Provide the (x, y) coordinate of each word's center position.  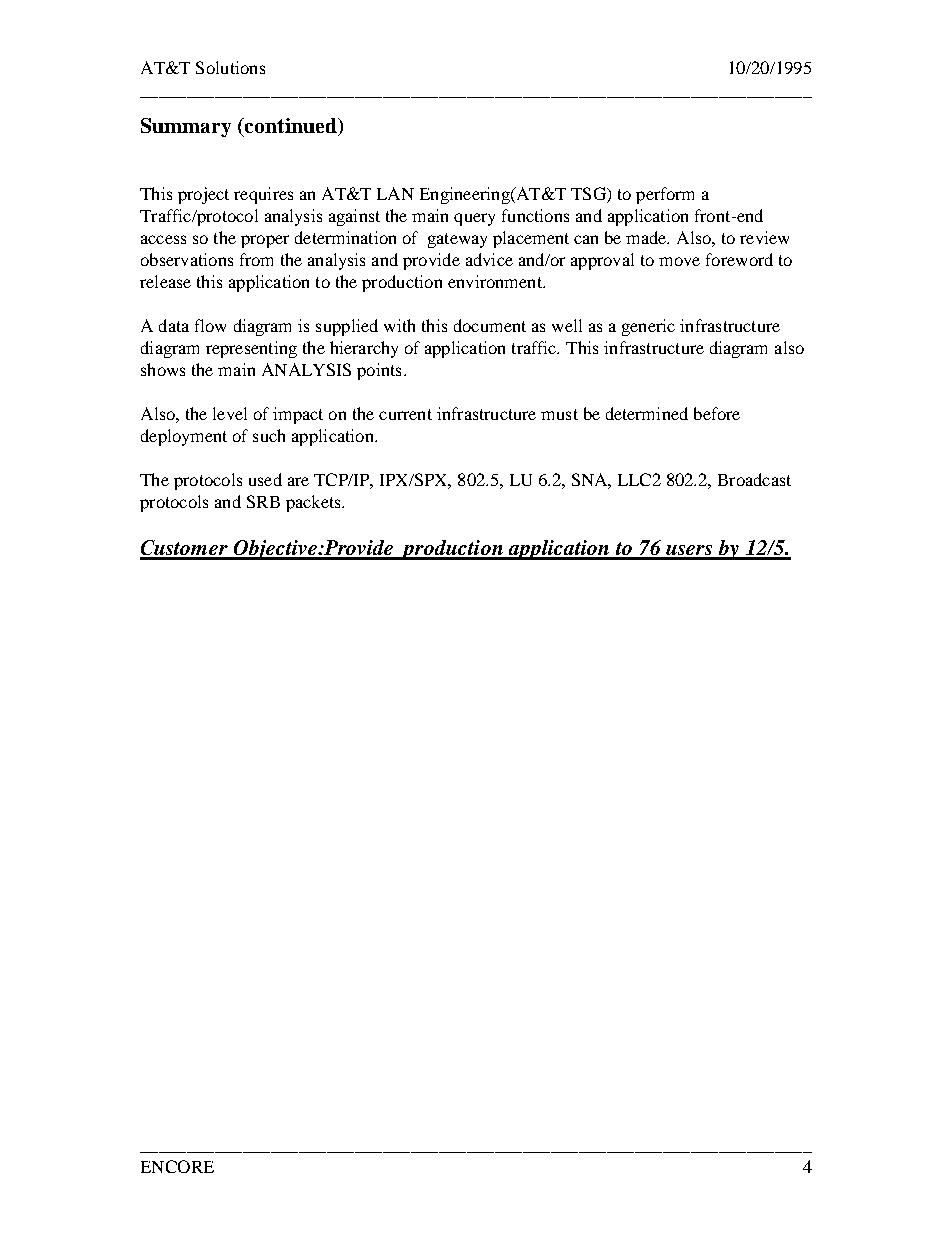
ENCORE (177, 1166)
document (490, 325)
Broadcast (754, 479)
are (298, 481)
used (265, 479)
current (405, 414)
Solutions (230, 67)
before (717, 413)
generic (648, 327)
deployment (184, 437)
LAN (395, 193)
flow (210, 325)
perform (665, 195)
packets (314, 503)
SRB (263, 501)
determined (647, 413)
